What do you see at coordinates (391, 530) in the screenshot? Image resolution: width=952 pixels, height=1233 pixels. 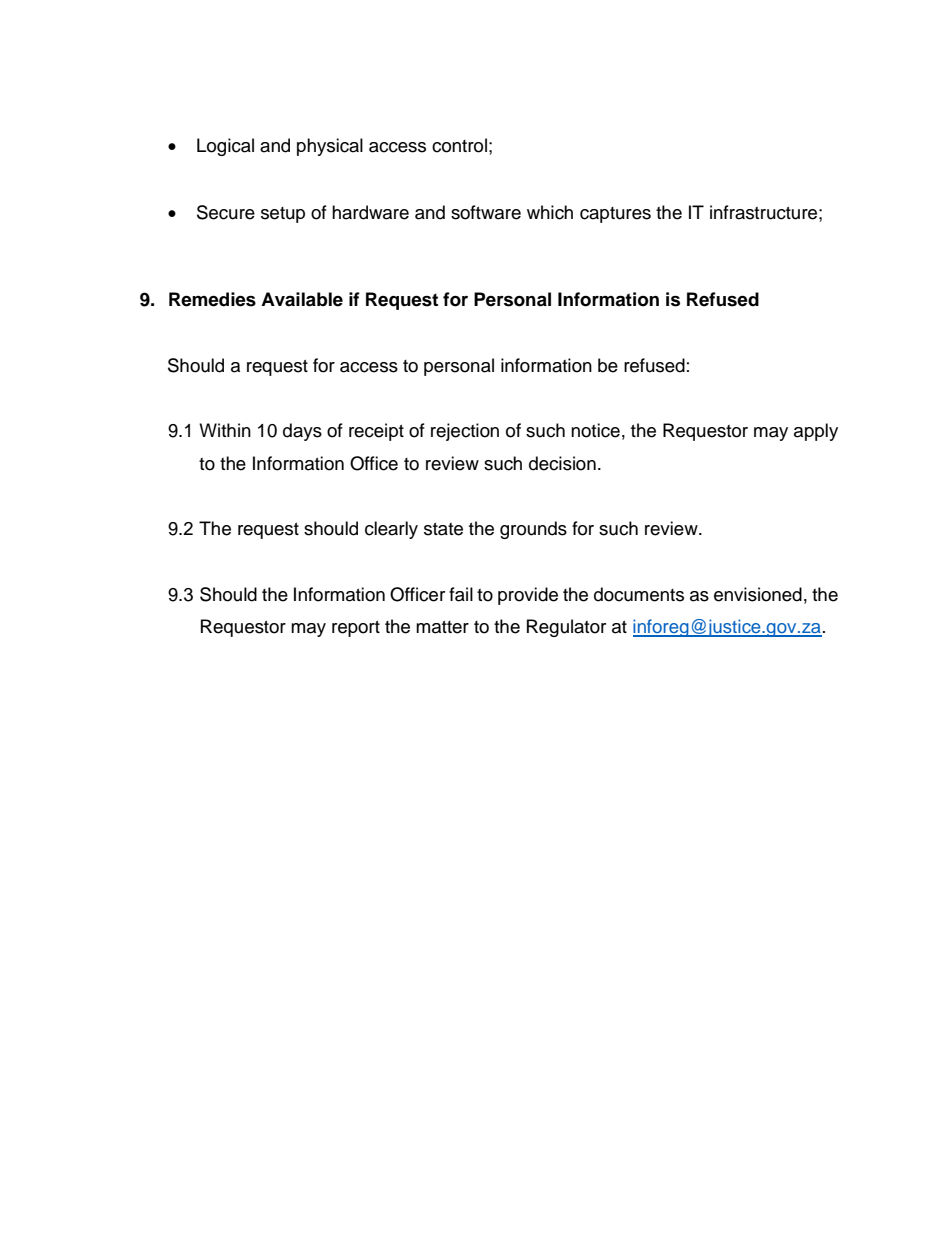 I see `clearly` at bounding box center [391, 530].
